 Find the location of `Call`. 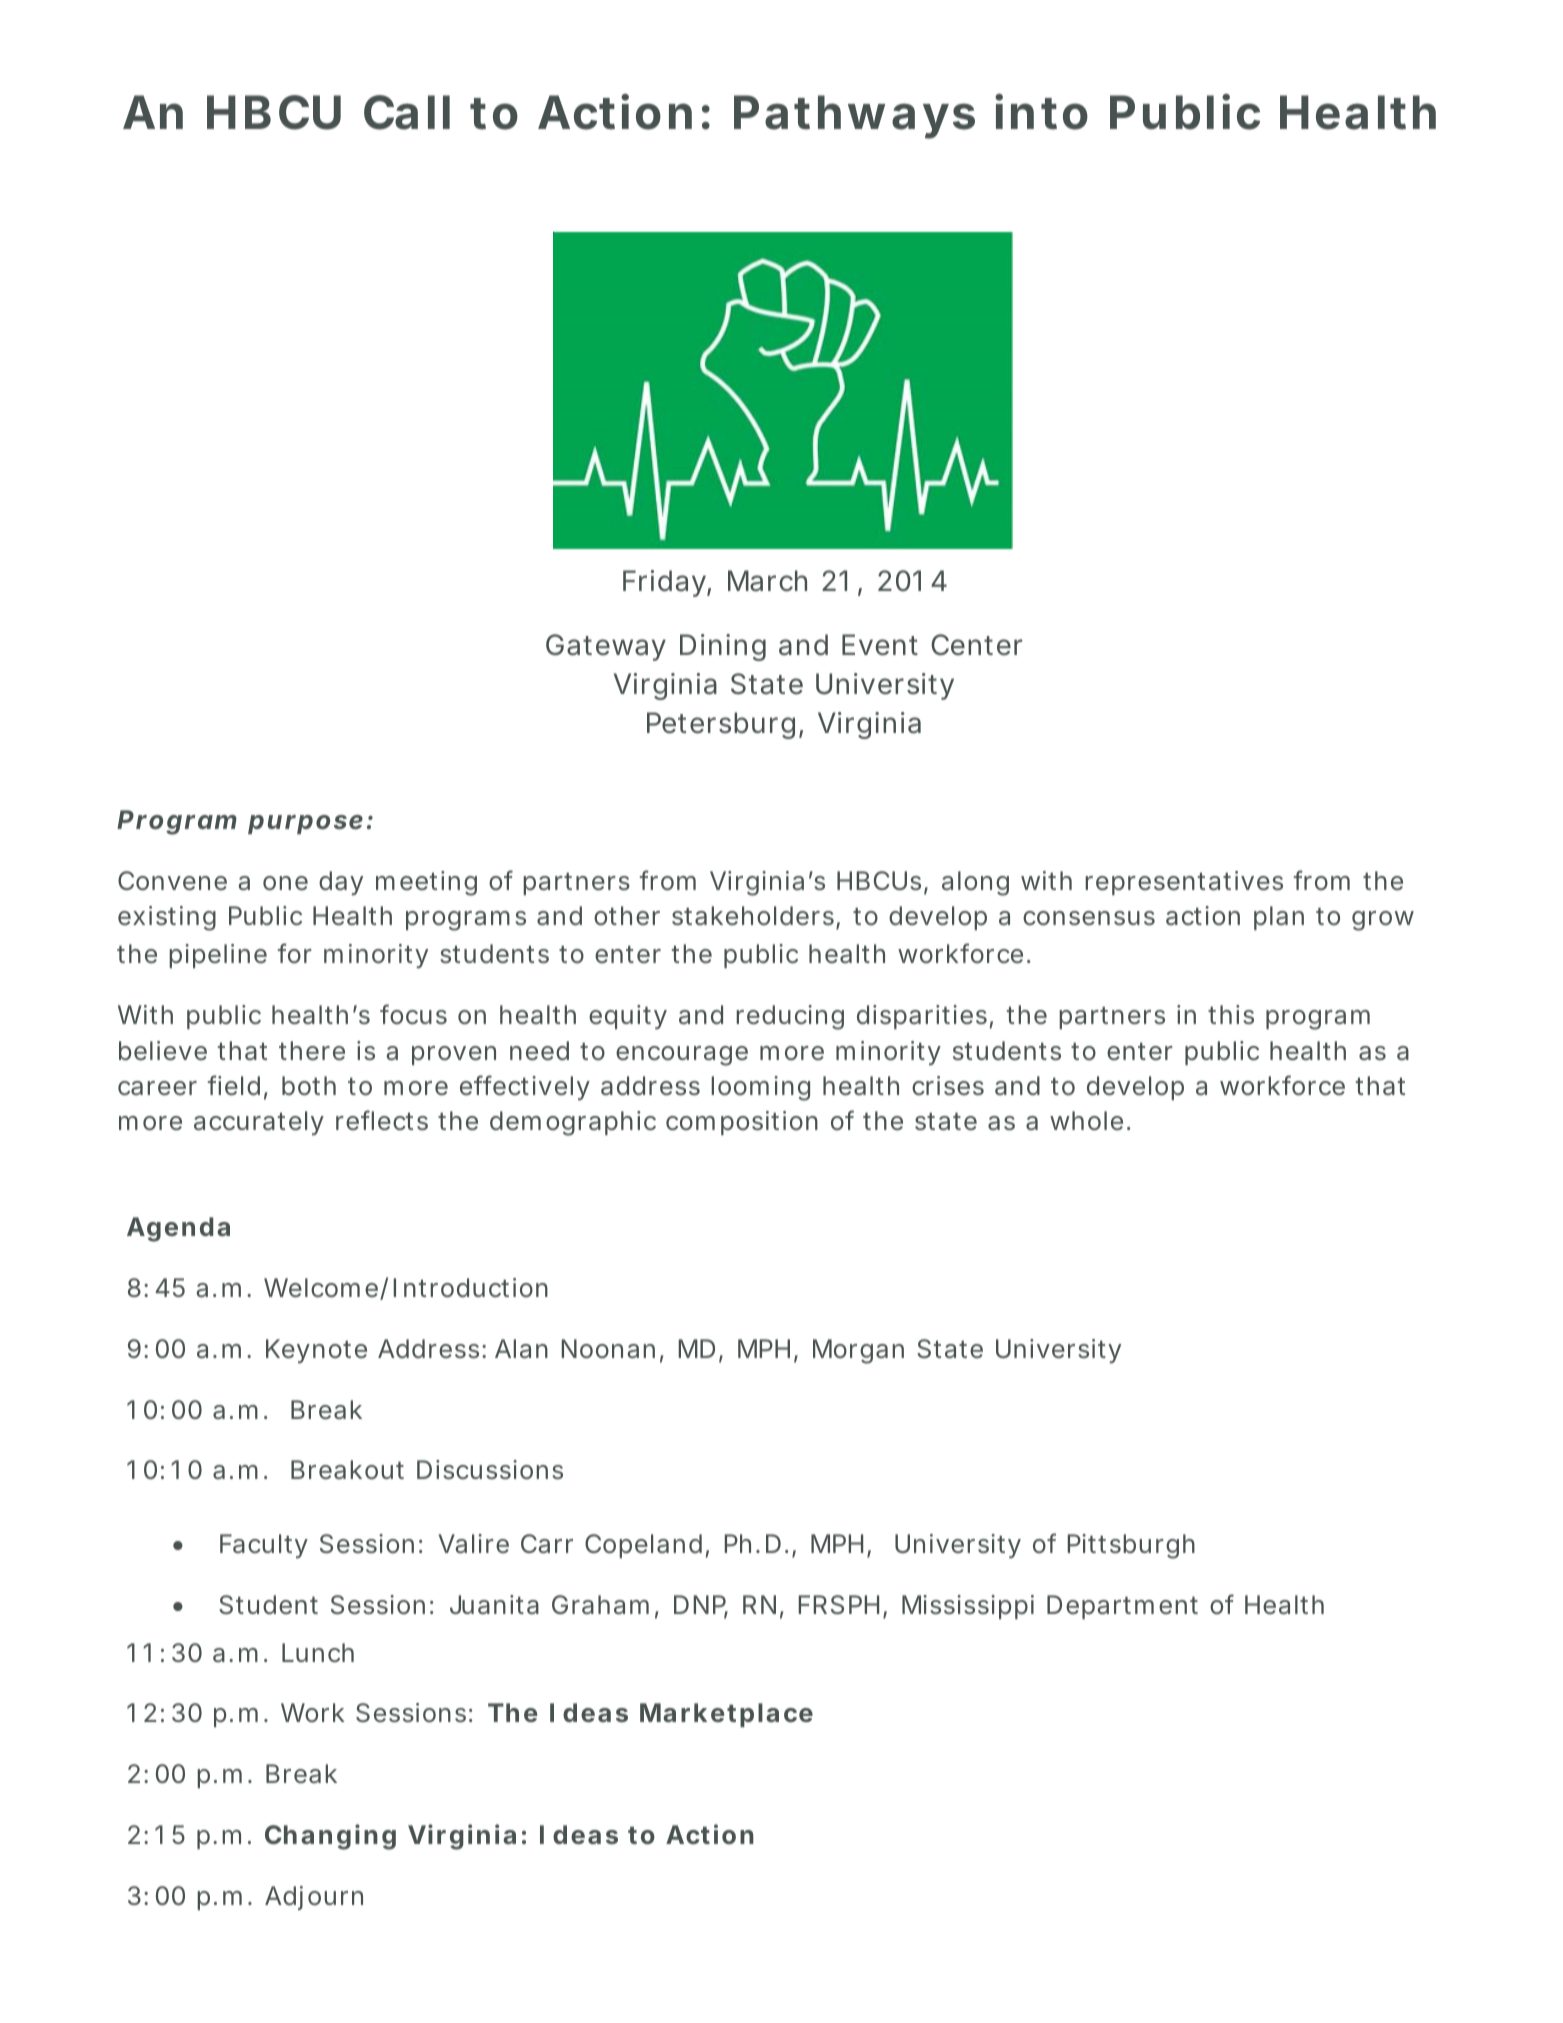

Call is located at coordinates (407, 112).
